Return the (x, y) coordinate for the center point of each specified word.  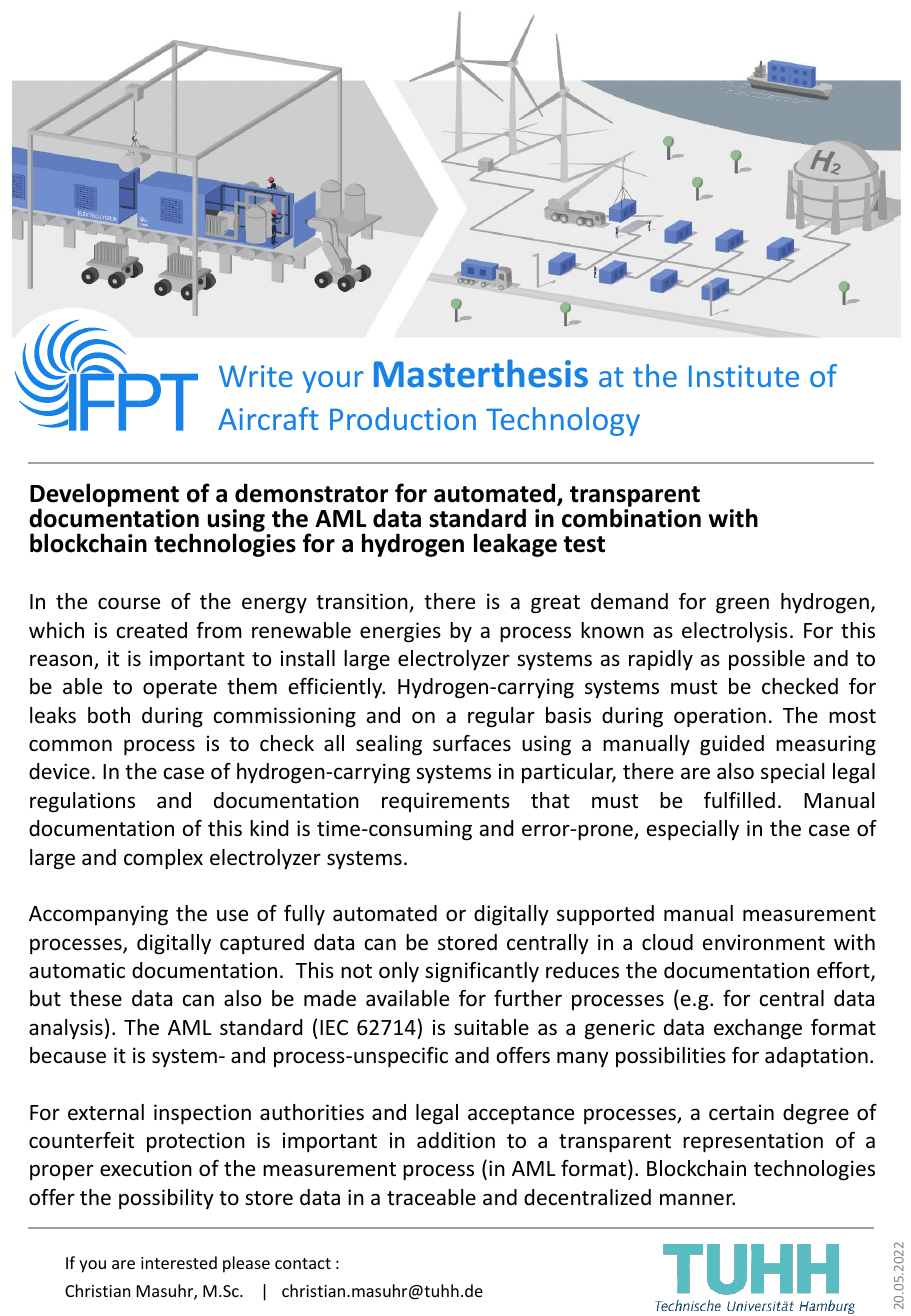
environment (764, 942)
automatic (77, 970)
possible (767, 660)
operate (180, 689)
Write (256, 376)
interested (179, 1262)
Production (403, 418)
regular (501, 717)
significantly (482, 972)
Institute (744, 376)
